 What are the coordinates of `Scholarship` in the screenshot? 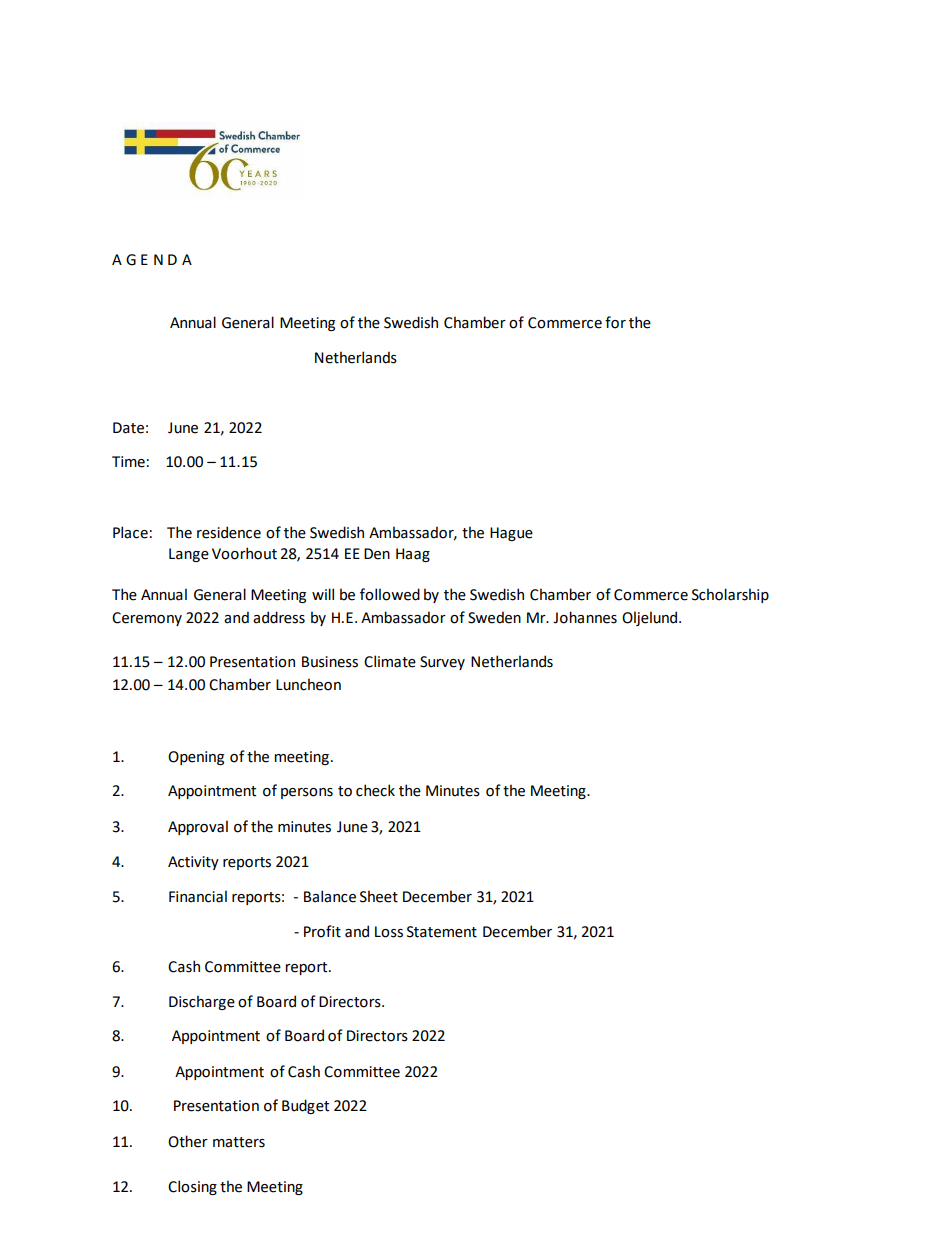 It's located at (730, 595).
